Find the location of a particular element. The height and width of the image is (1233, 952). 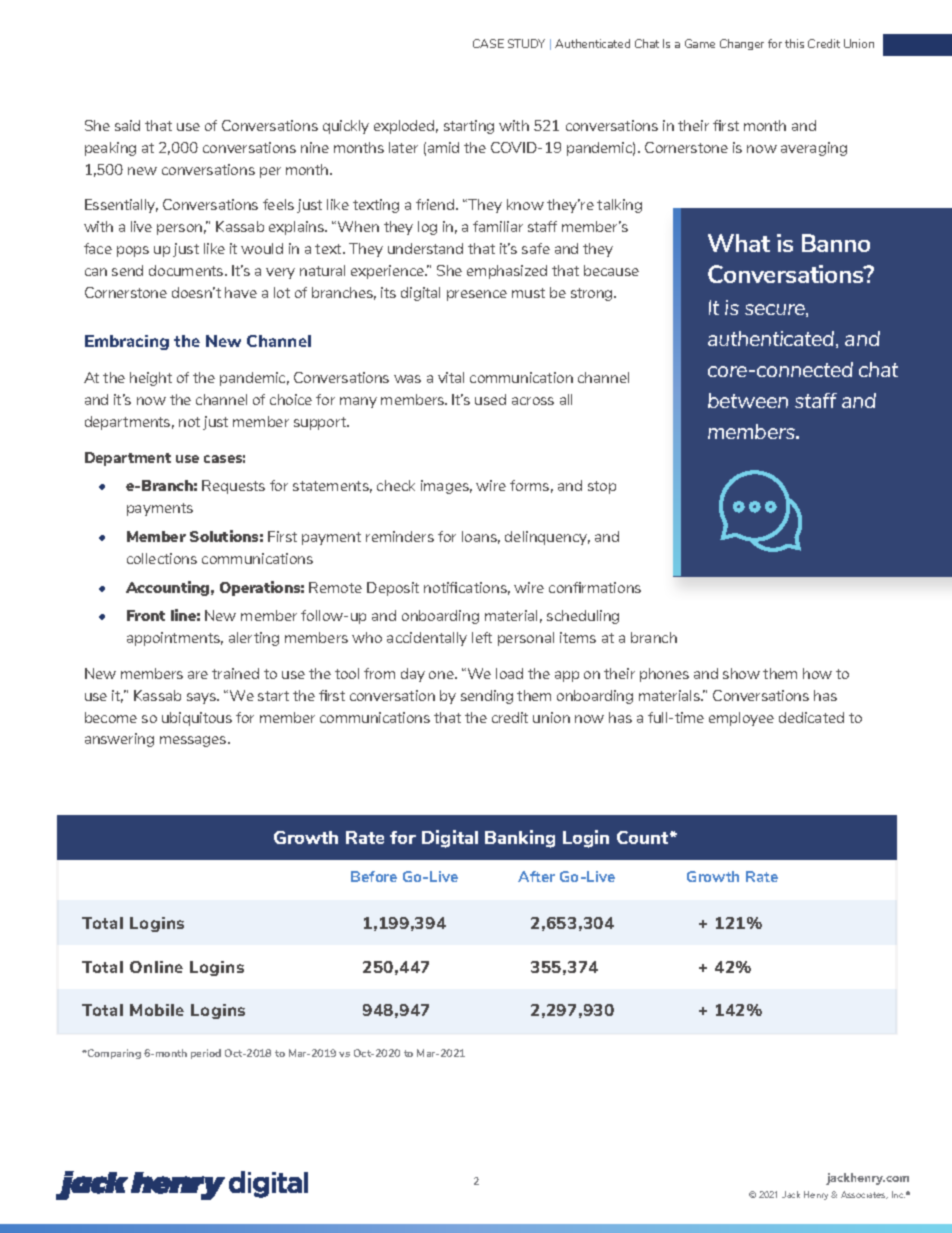

this is located at coordinates (794, 43).
